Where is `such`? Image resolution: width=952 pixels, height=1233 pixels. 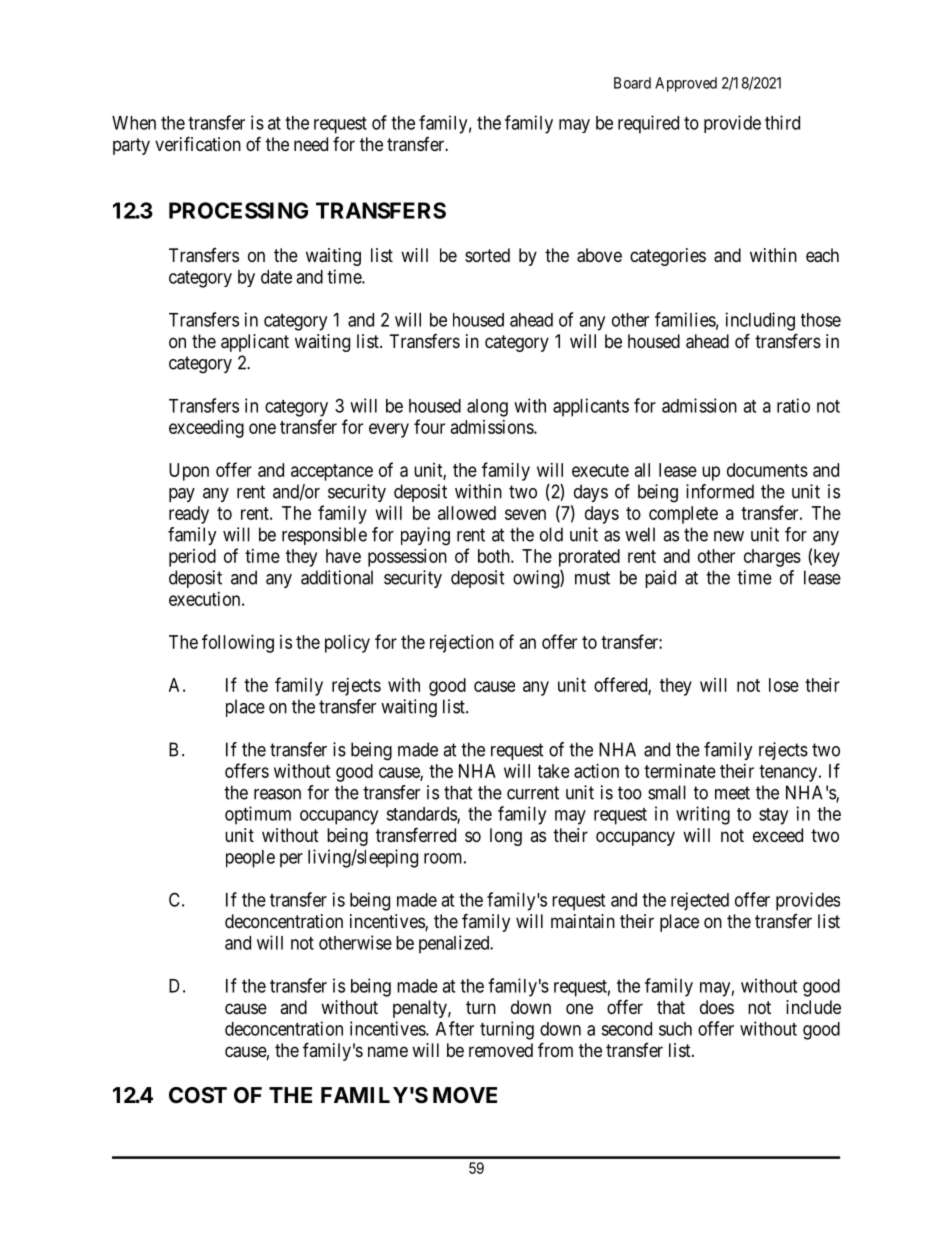
such is located at coordinates (675, 1029).
